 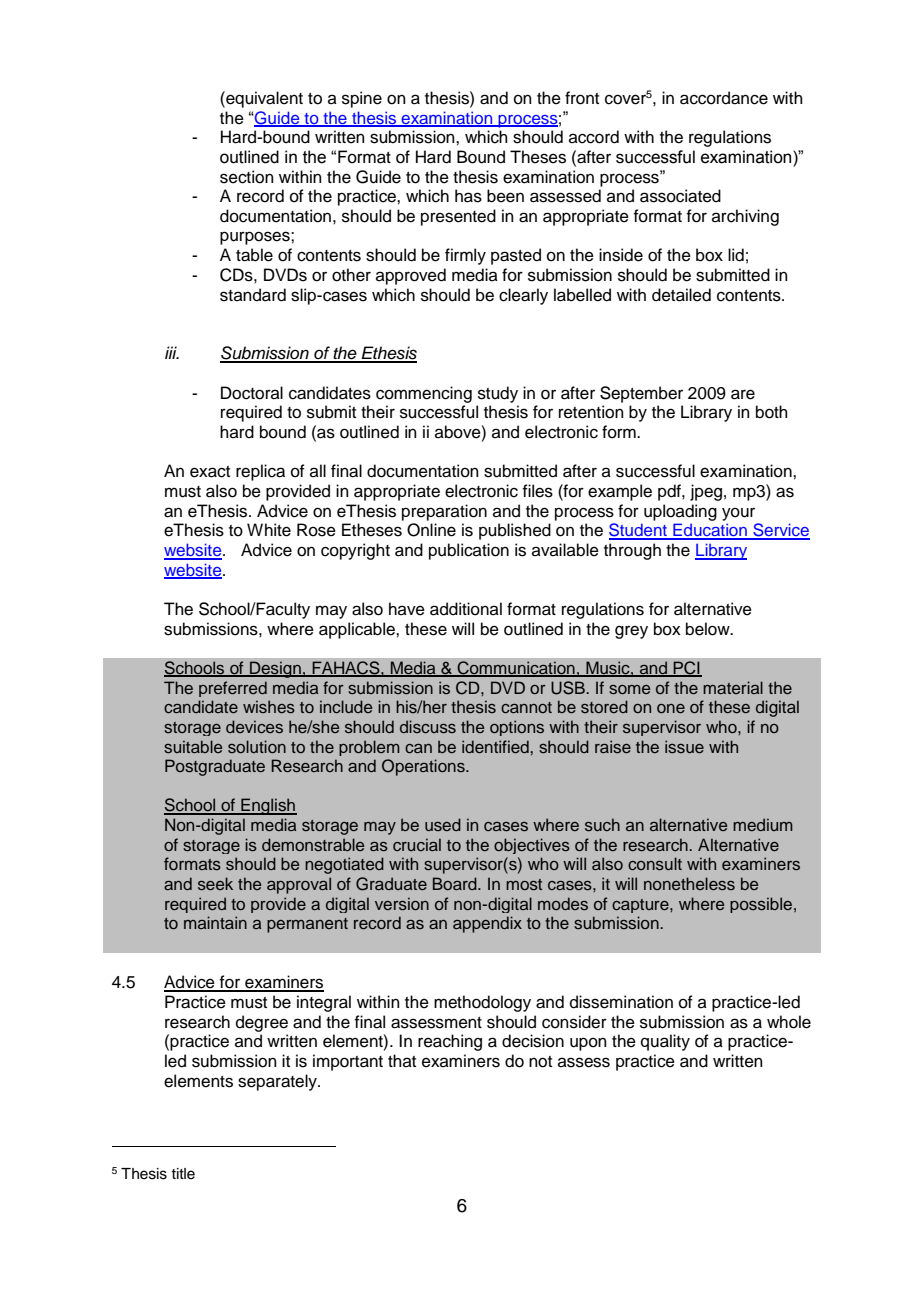 I want to click on medium, so click(x=763, y=824).
